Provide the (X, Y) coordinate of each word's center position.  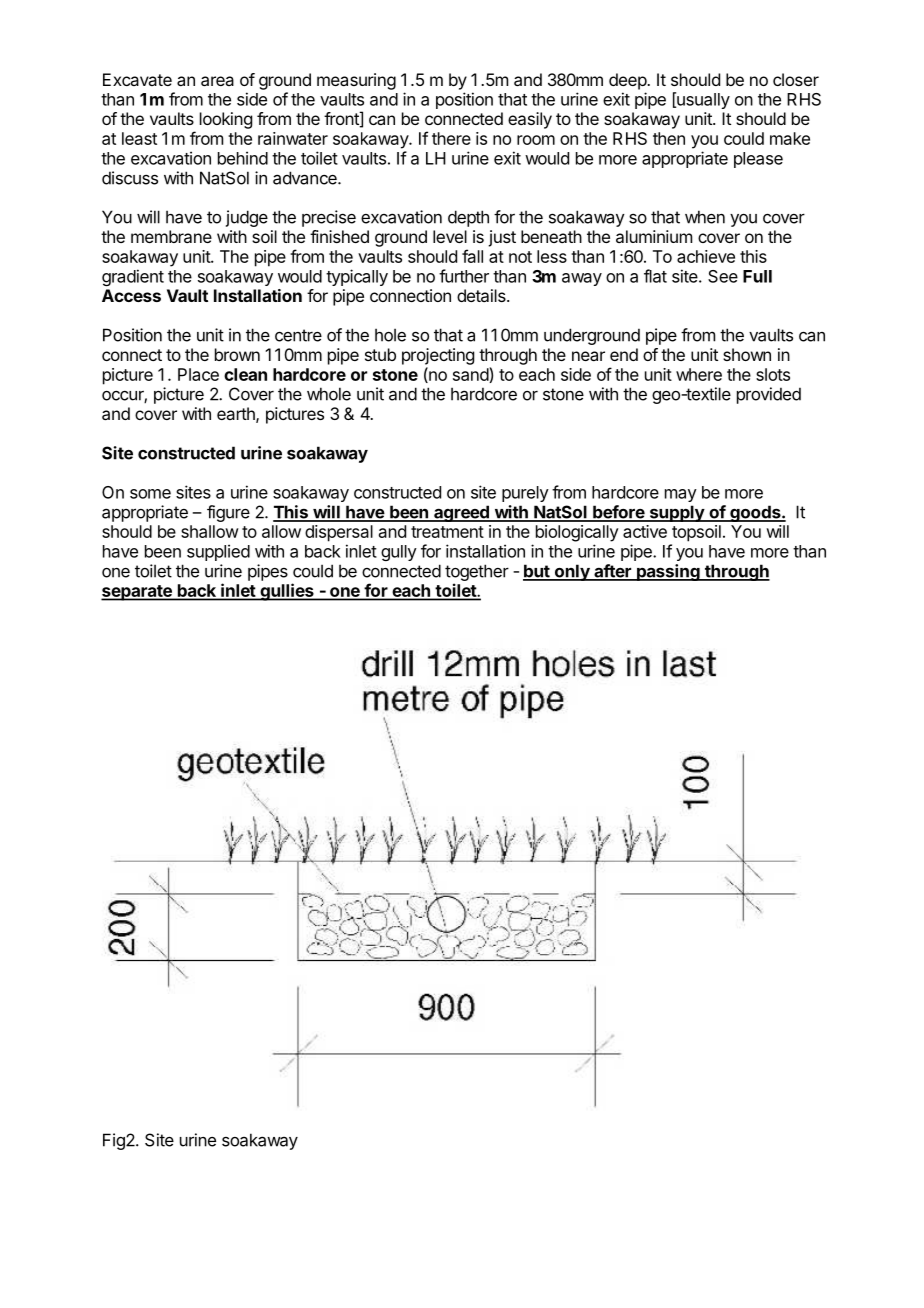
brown (237, 354)
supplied (218, 552)
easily (530, 120)
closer (796, 79)
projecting (438, 356)
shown (747, 354)
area (217, 81)
